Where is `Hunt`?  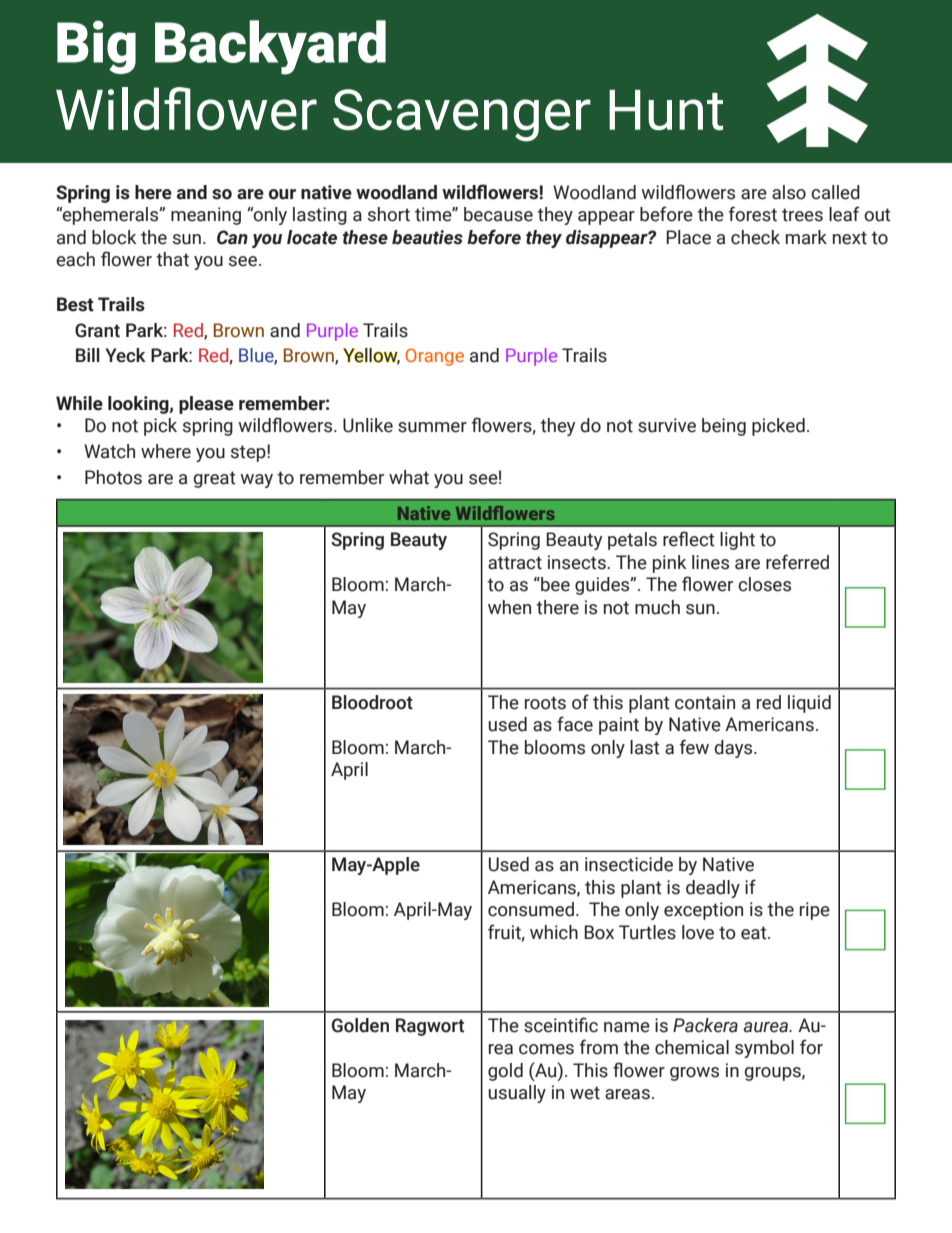 Hunt is located at coordinates (666, 110).
